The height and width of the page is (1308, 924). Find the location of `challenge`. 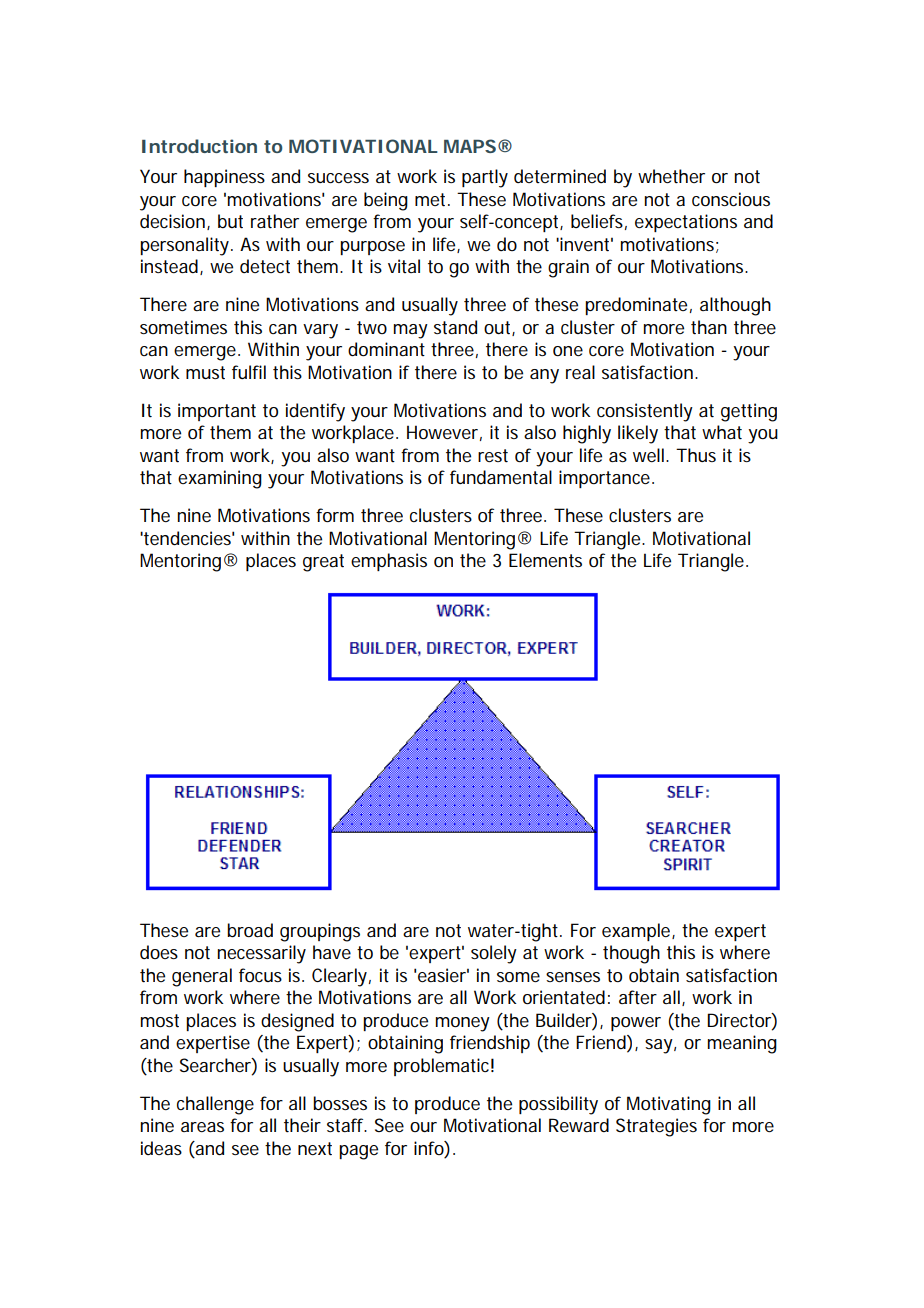

challenge is located at coordinates (215, 1105).
